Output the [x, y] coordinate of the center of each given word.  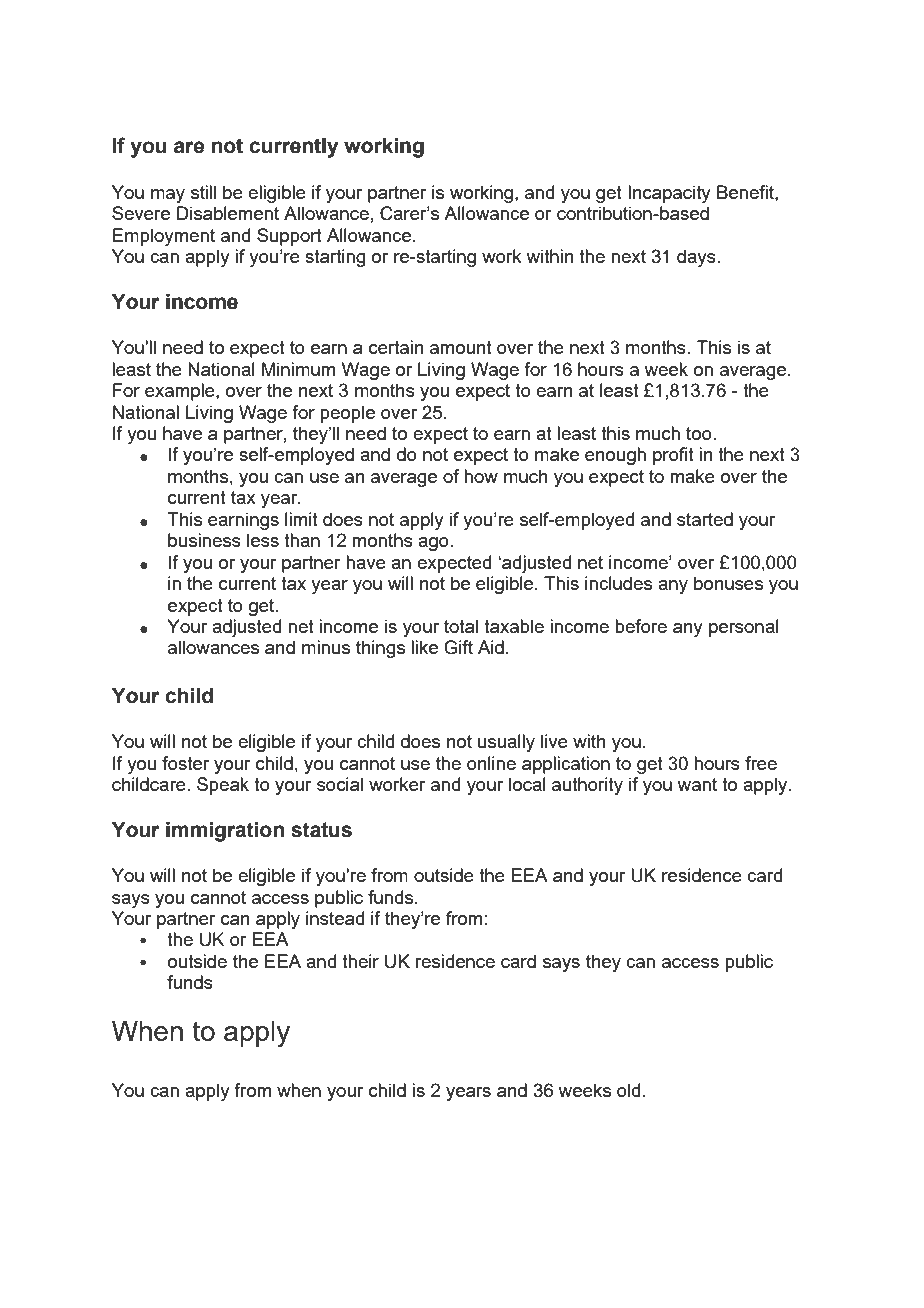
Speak [223, 786]
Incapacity [669, 194]
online [491, 763]
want [697, 784]
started [705, 519]
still [203, 192]
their [360, 961]
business [204, 540]
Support [289, 237]
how [481, 476]
